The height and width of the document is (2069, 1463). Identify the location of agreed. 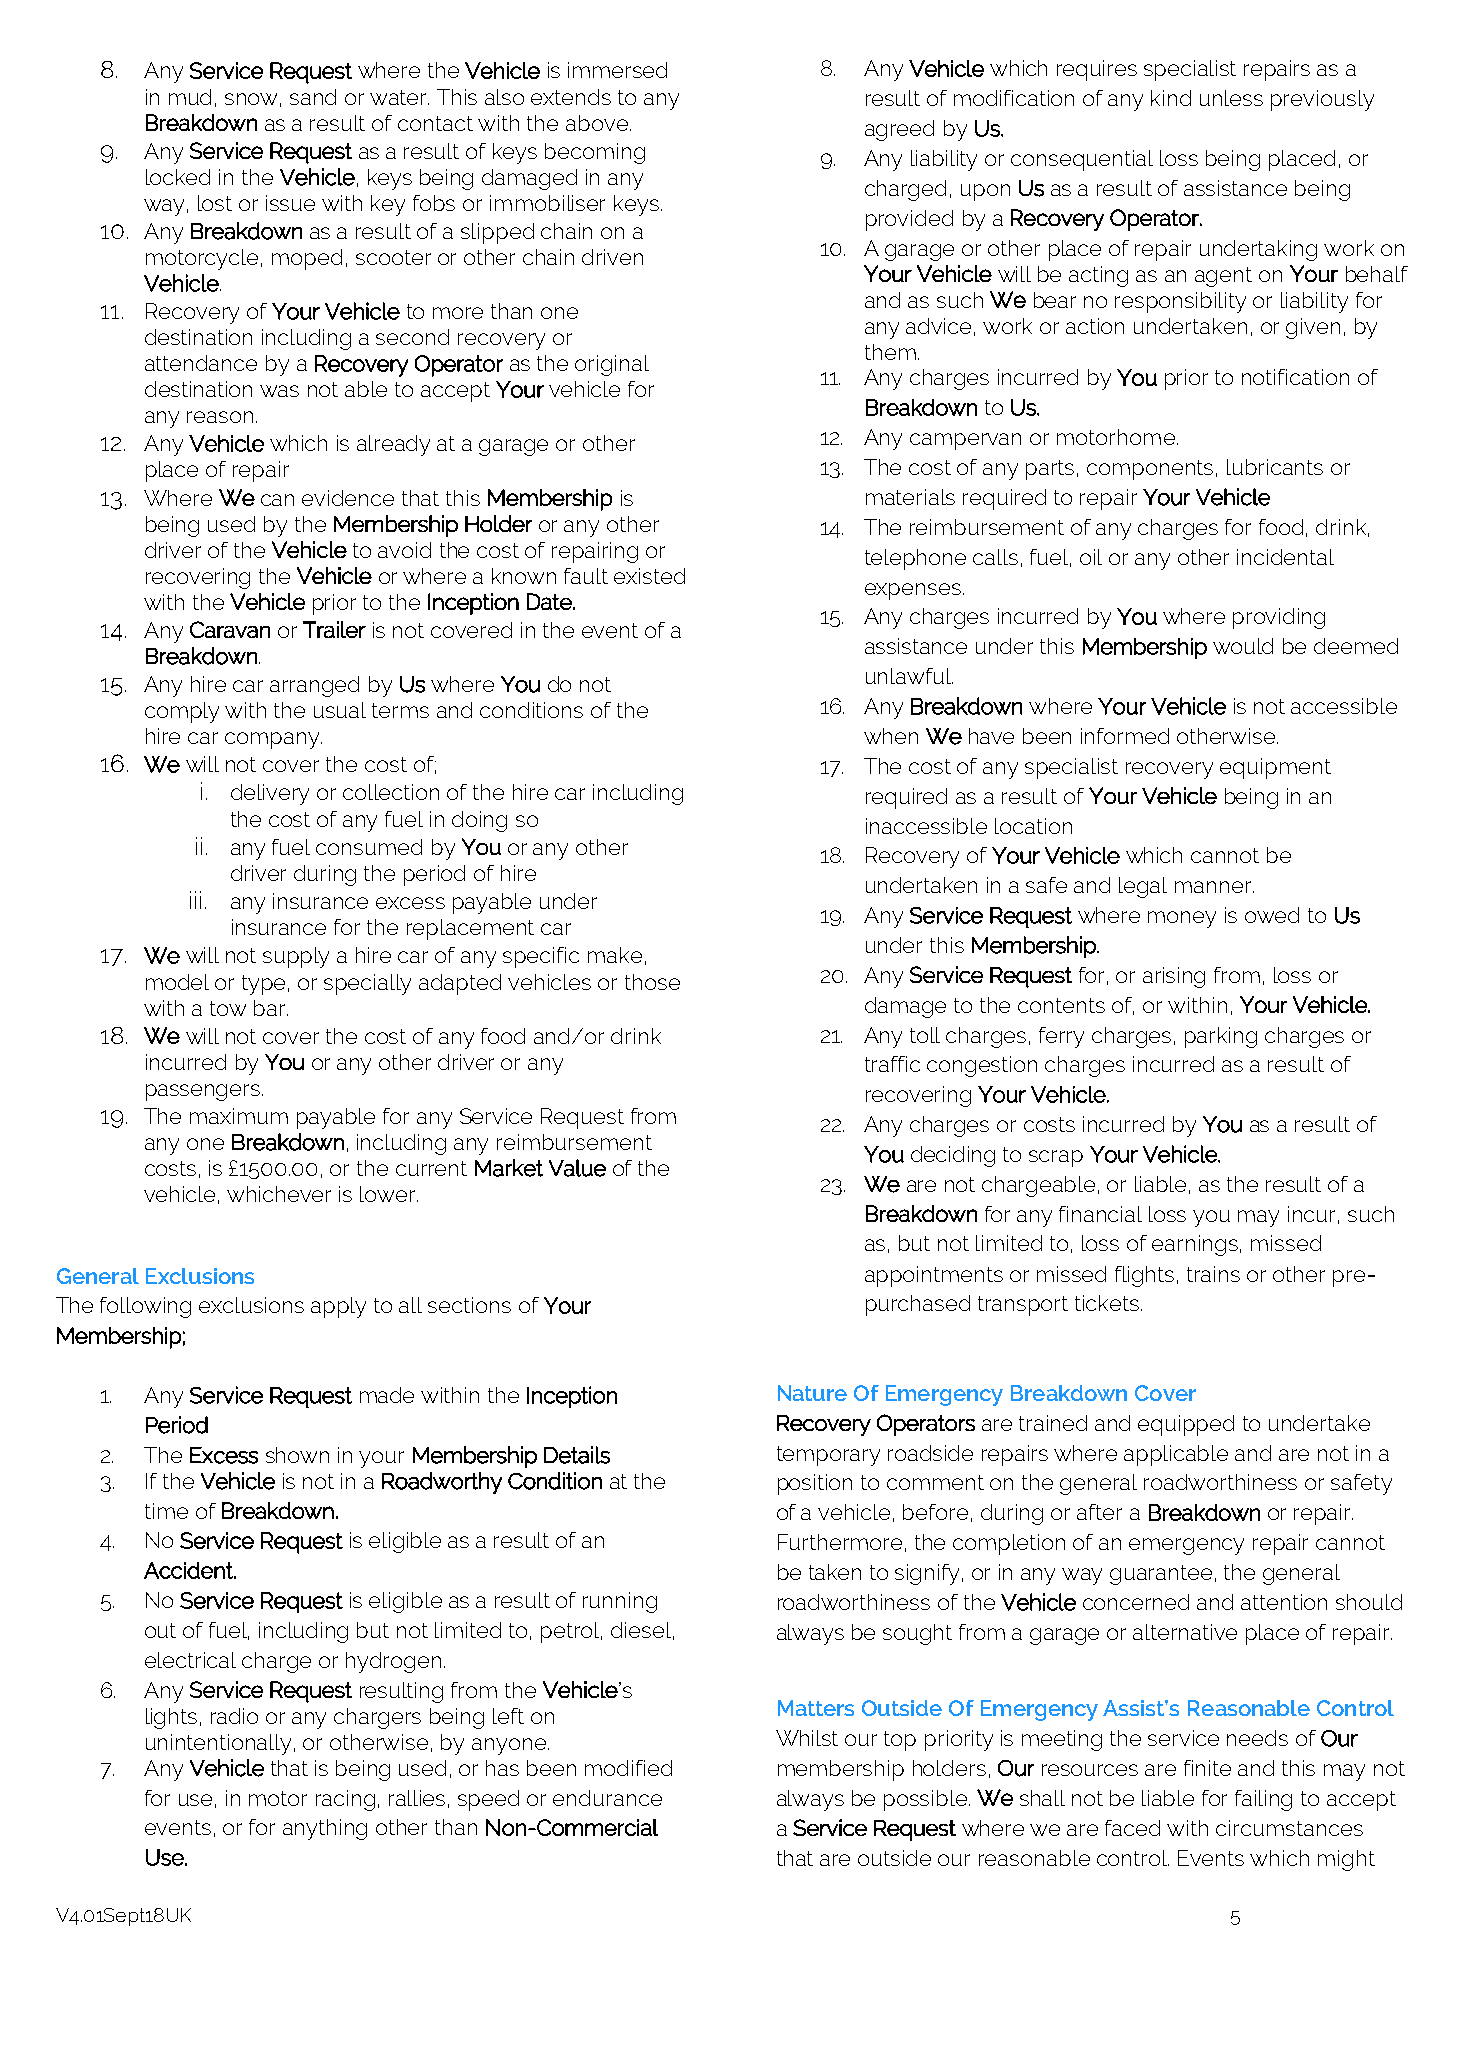
(899, 130).
